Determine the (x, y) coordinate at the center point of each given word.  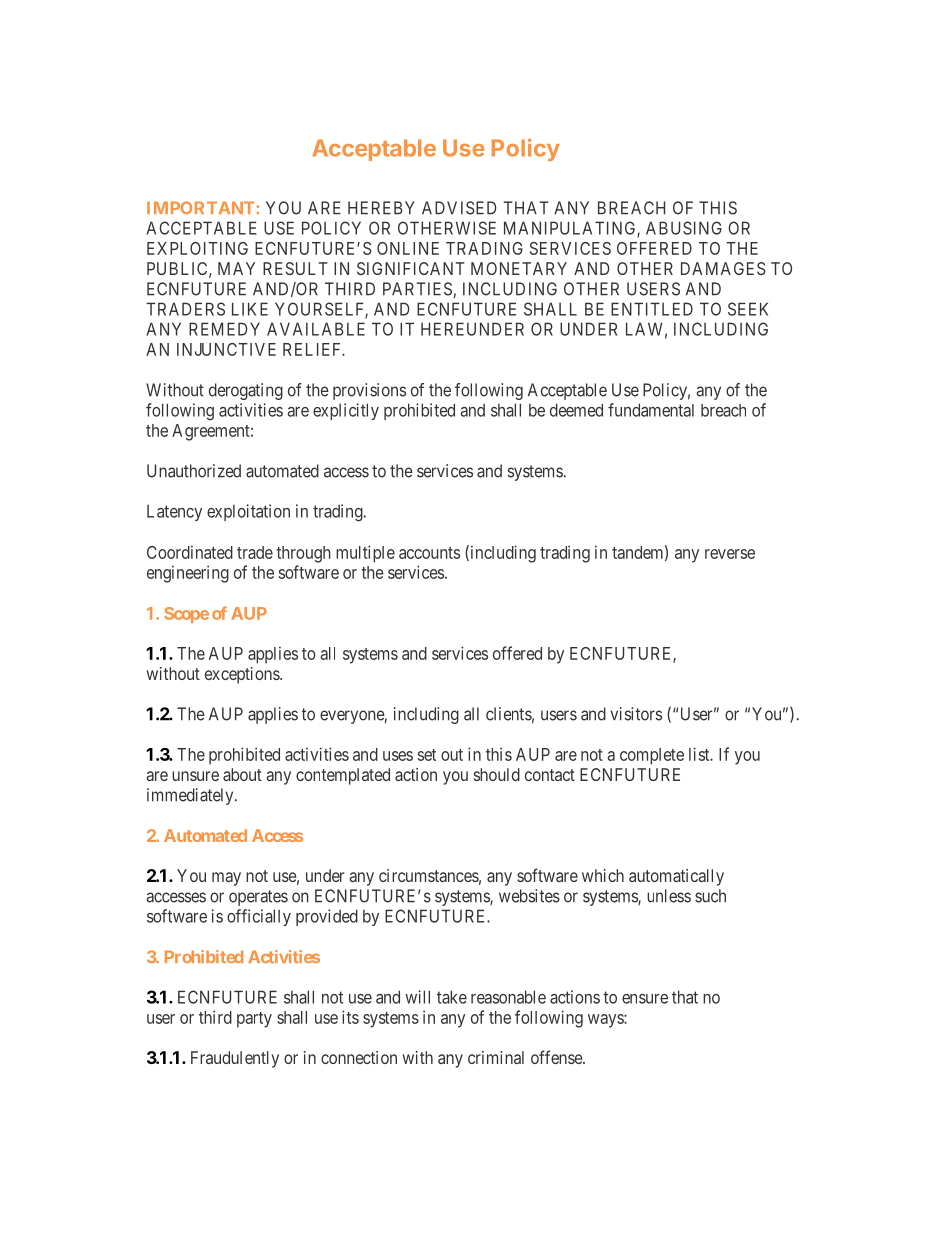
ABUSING (684, 228)
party (254, 1020)
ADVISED (459, 208)
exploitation (248, 512)
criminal (496, 1057)
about (242, 774)
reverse (730, 554)
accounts (429, 553)
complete (652, 756)
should (497, 774)
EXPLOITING (197, 248)
